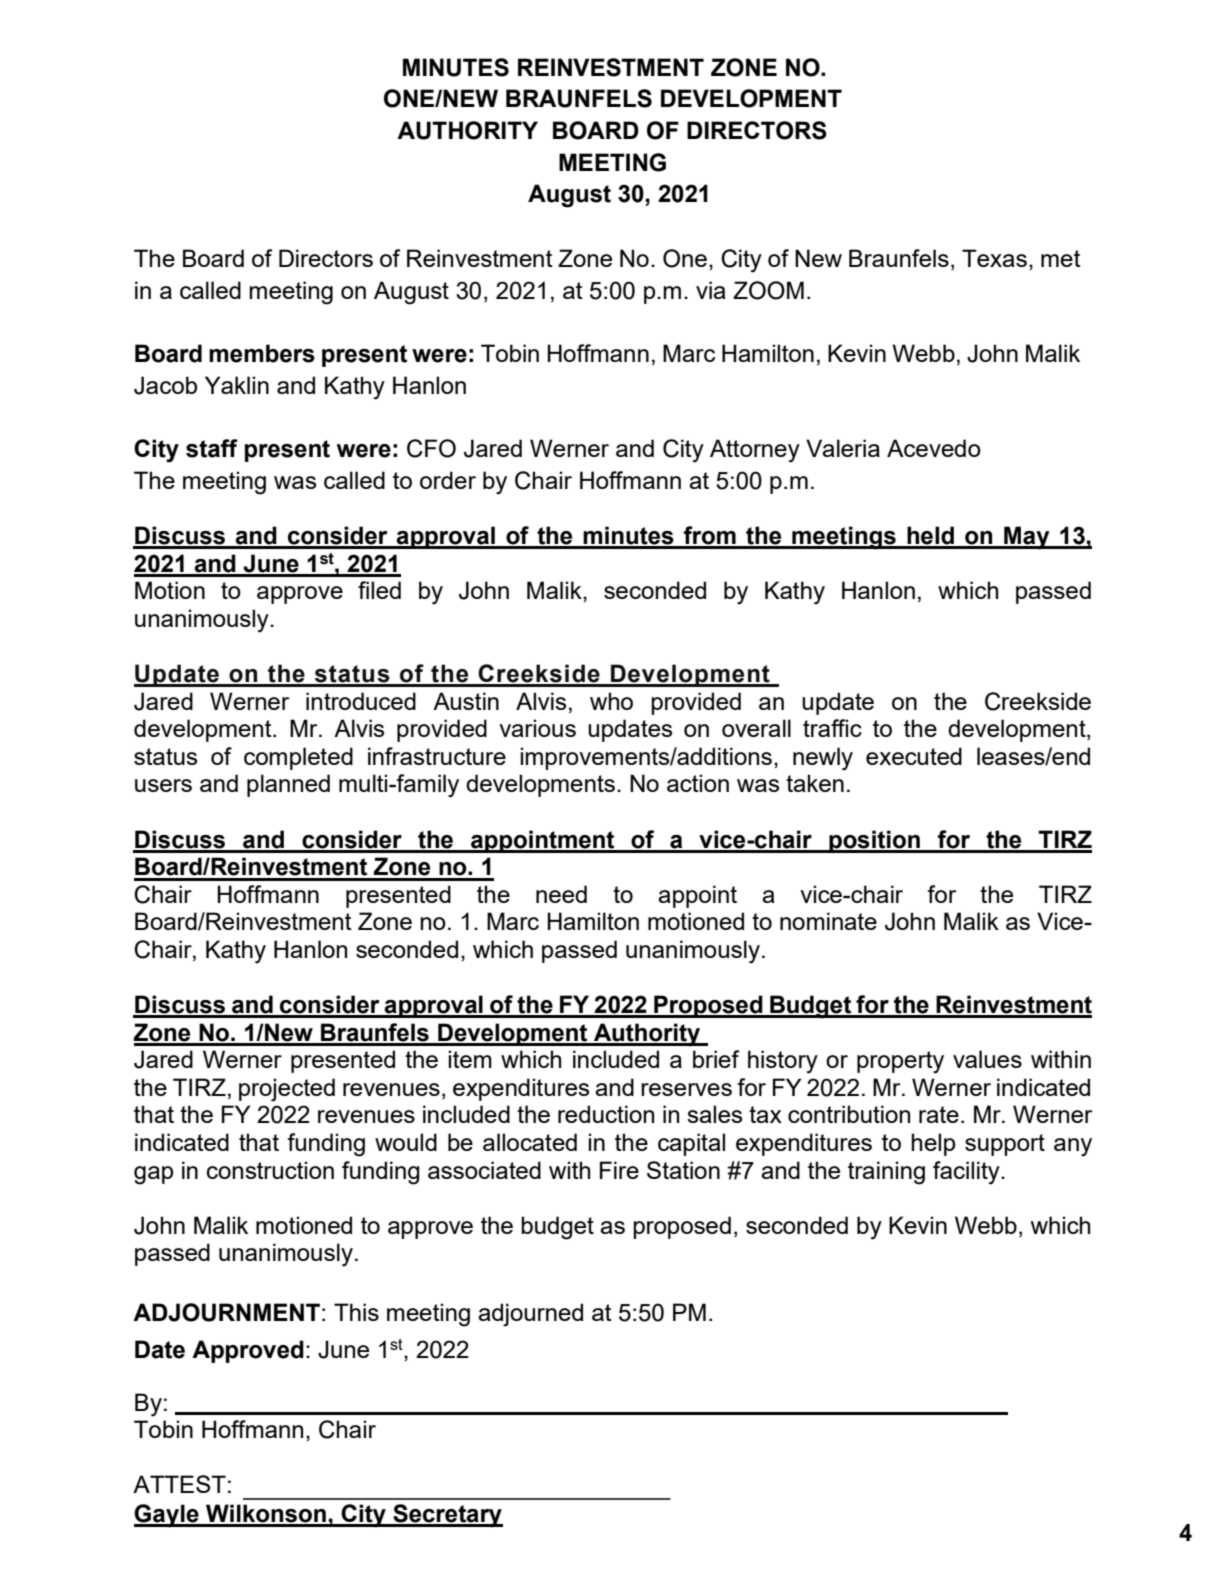 This document has height=1584, width=1224. What do you see at coordinates (288, 785) in the document?
I see `planned` at bounding box center [288, 785].
